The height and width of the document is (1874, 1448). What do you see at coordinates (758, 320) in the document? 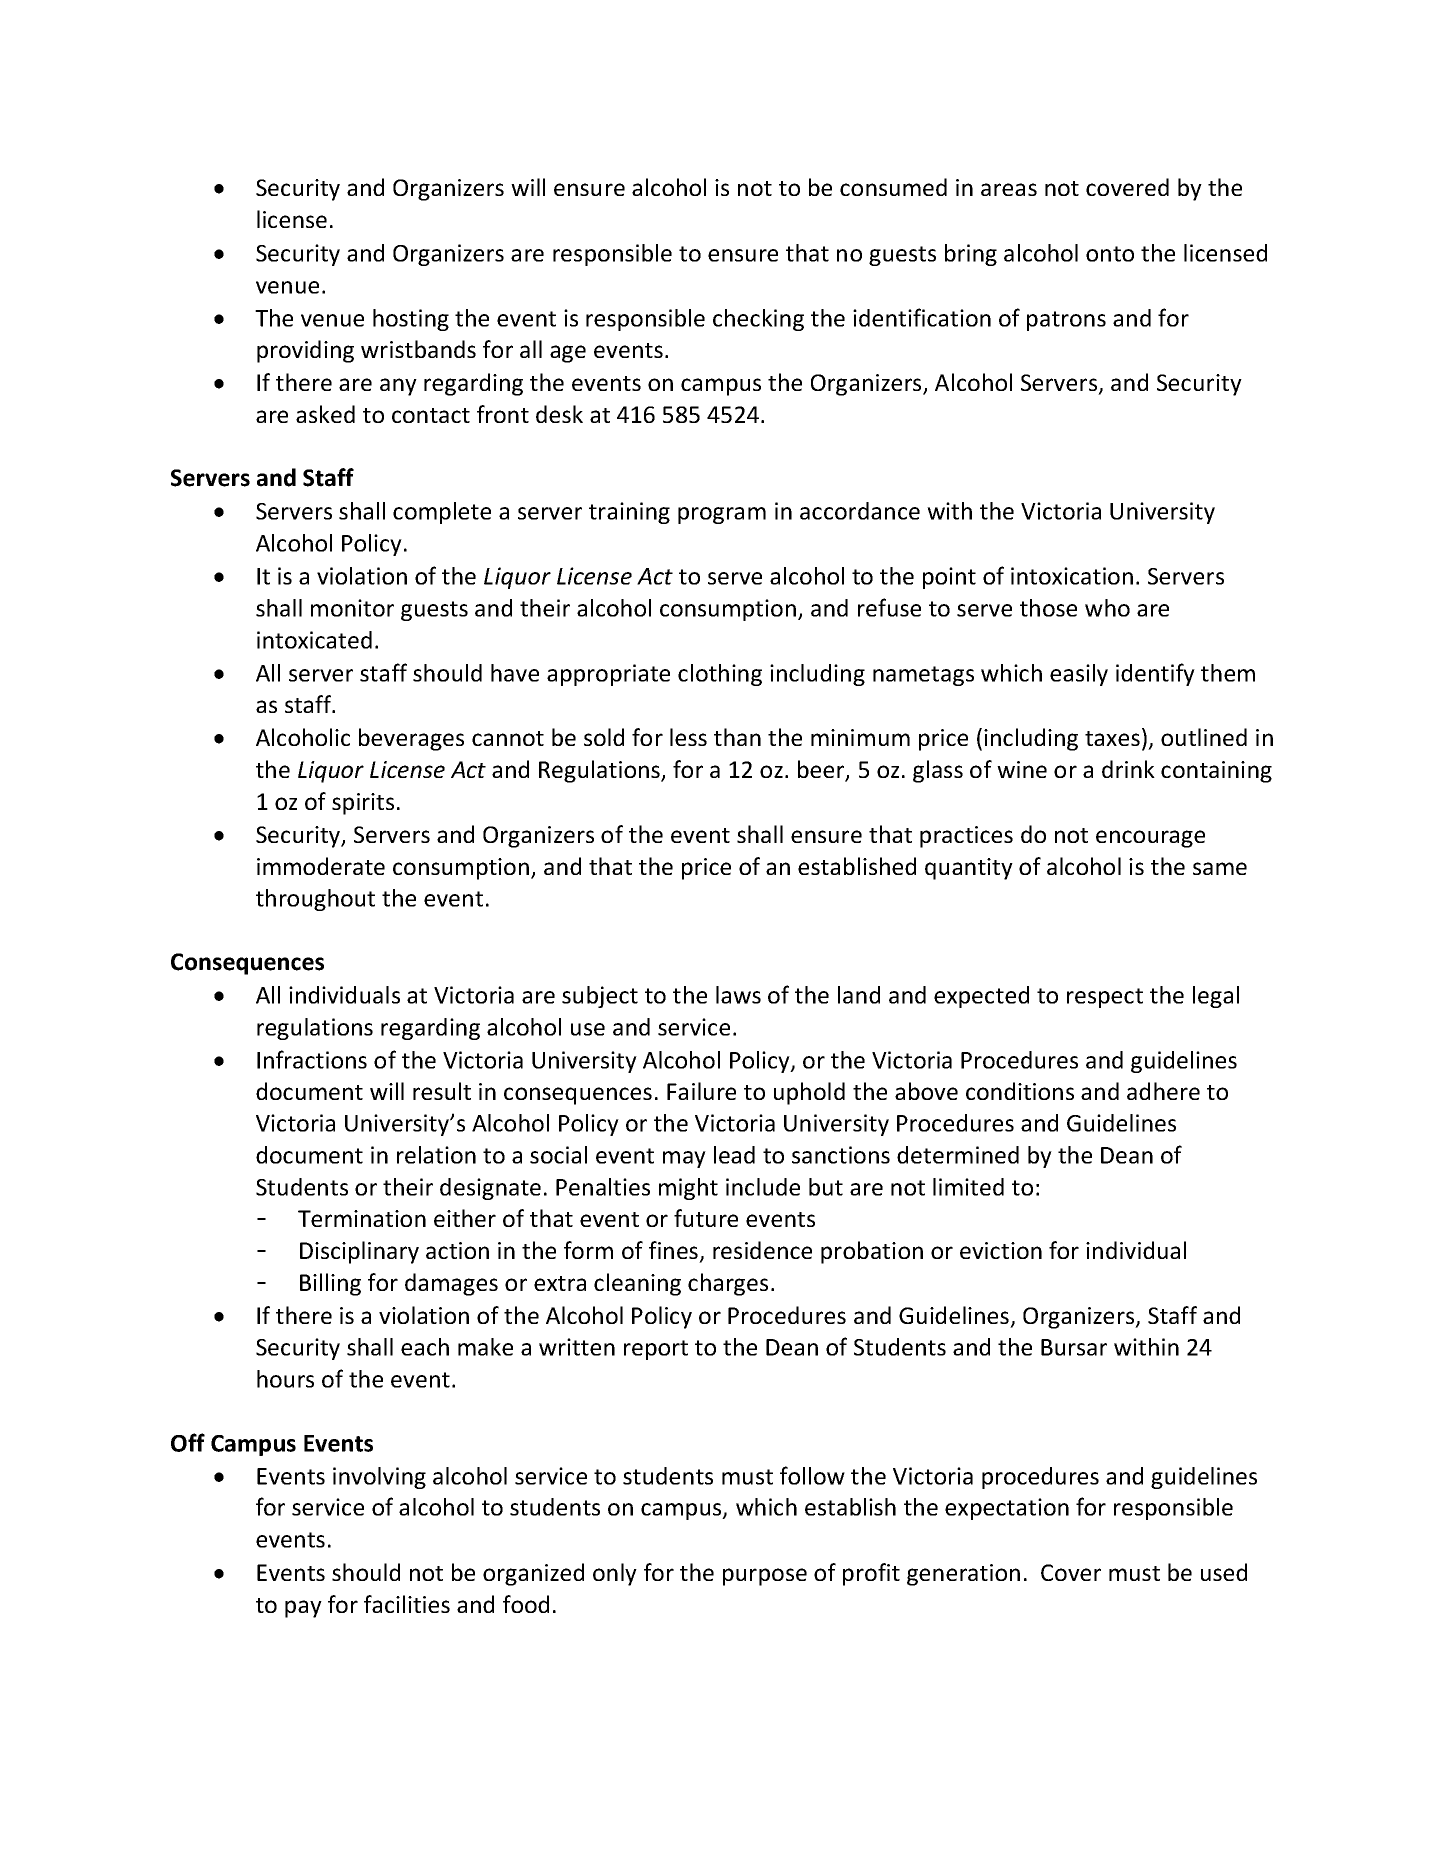
I see `checking` at bounding box center [758, 320].
